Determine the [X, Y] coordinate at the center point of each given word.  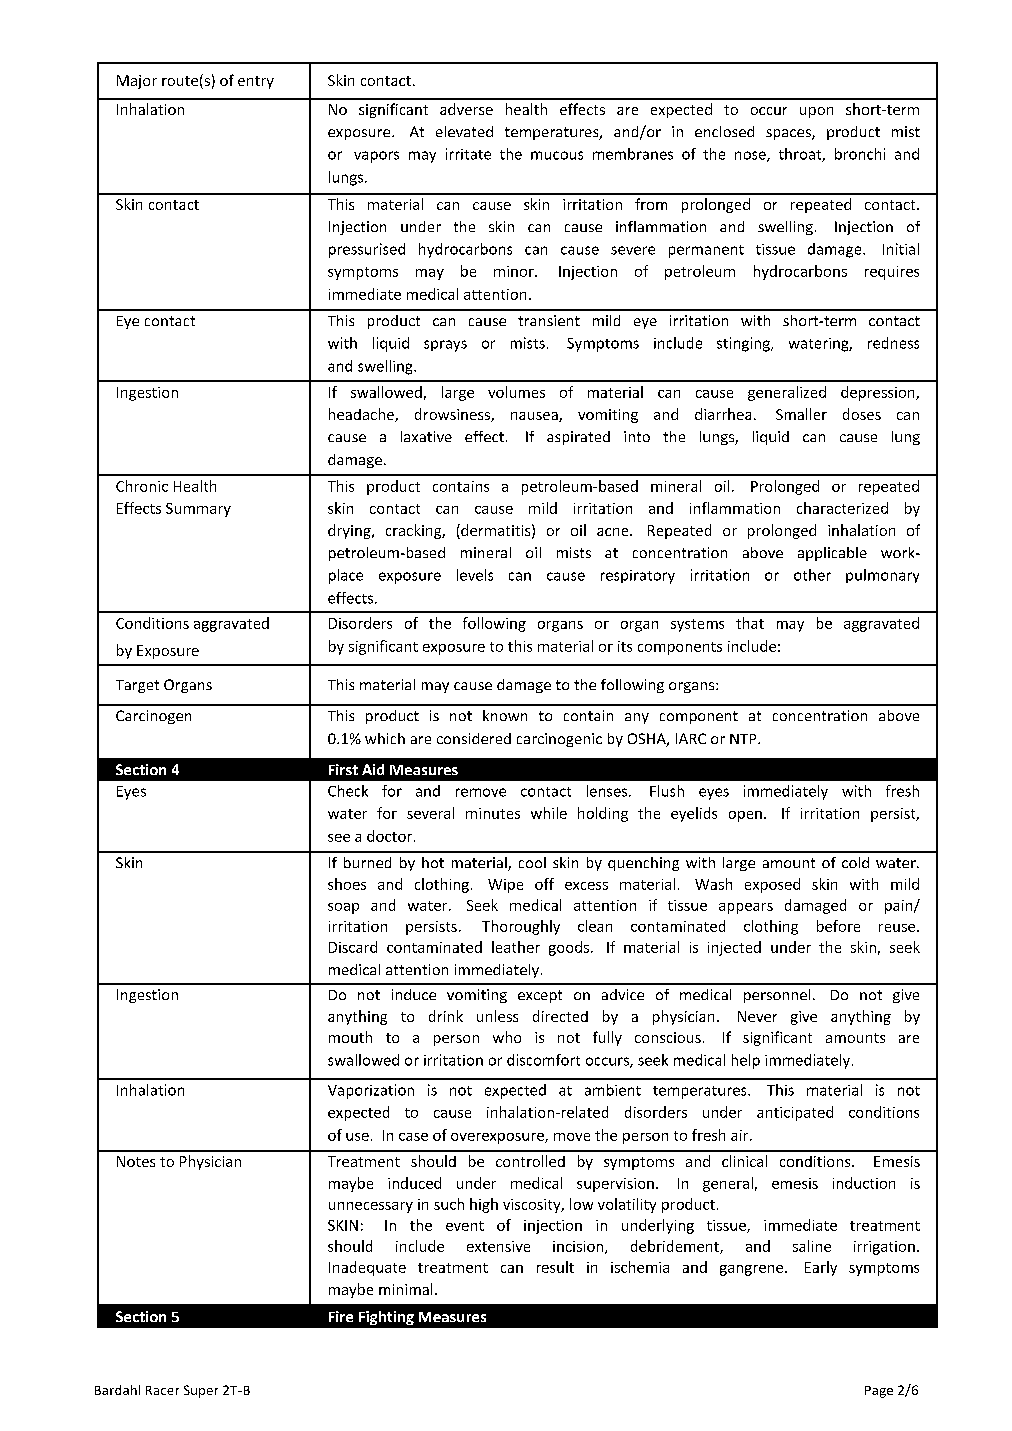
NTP [744, 739]
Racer [162, 1390]
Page [879, 1392]
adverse [466, 109]
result [555, 1267]
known [505, 715]
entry [256, 82]
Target [137, 686]
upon [816, 112]
